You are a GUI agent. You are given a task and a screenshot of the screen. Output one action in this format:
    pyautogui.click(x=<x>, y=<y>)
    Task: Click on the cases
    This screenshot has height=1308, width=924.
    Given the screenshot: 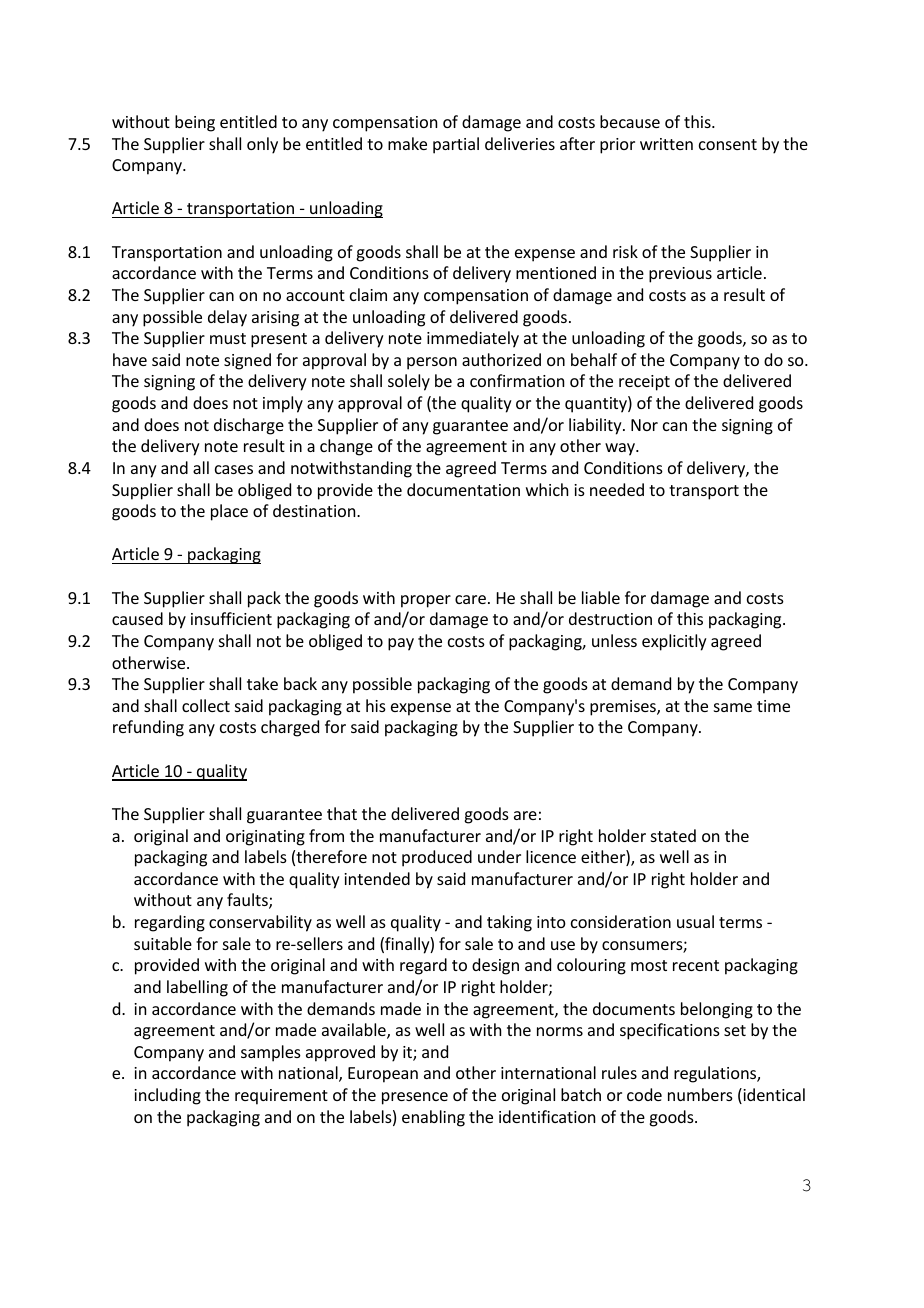 What is the action you would take?
    pyautogui.click(x=234, y=469)
